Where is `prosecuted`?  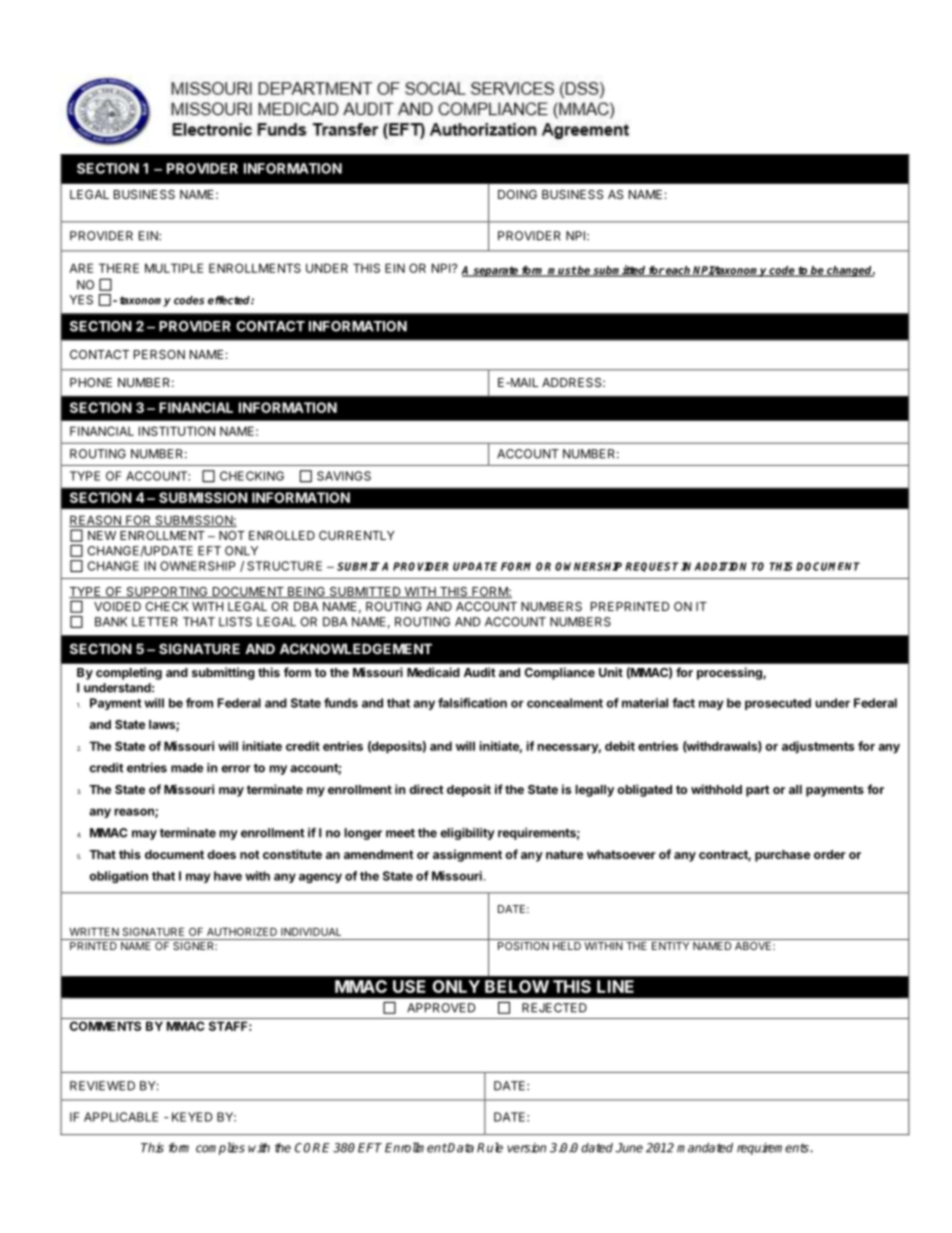 prosecuted is located at coordinates (778, 704).
